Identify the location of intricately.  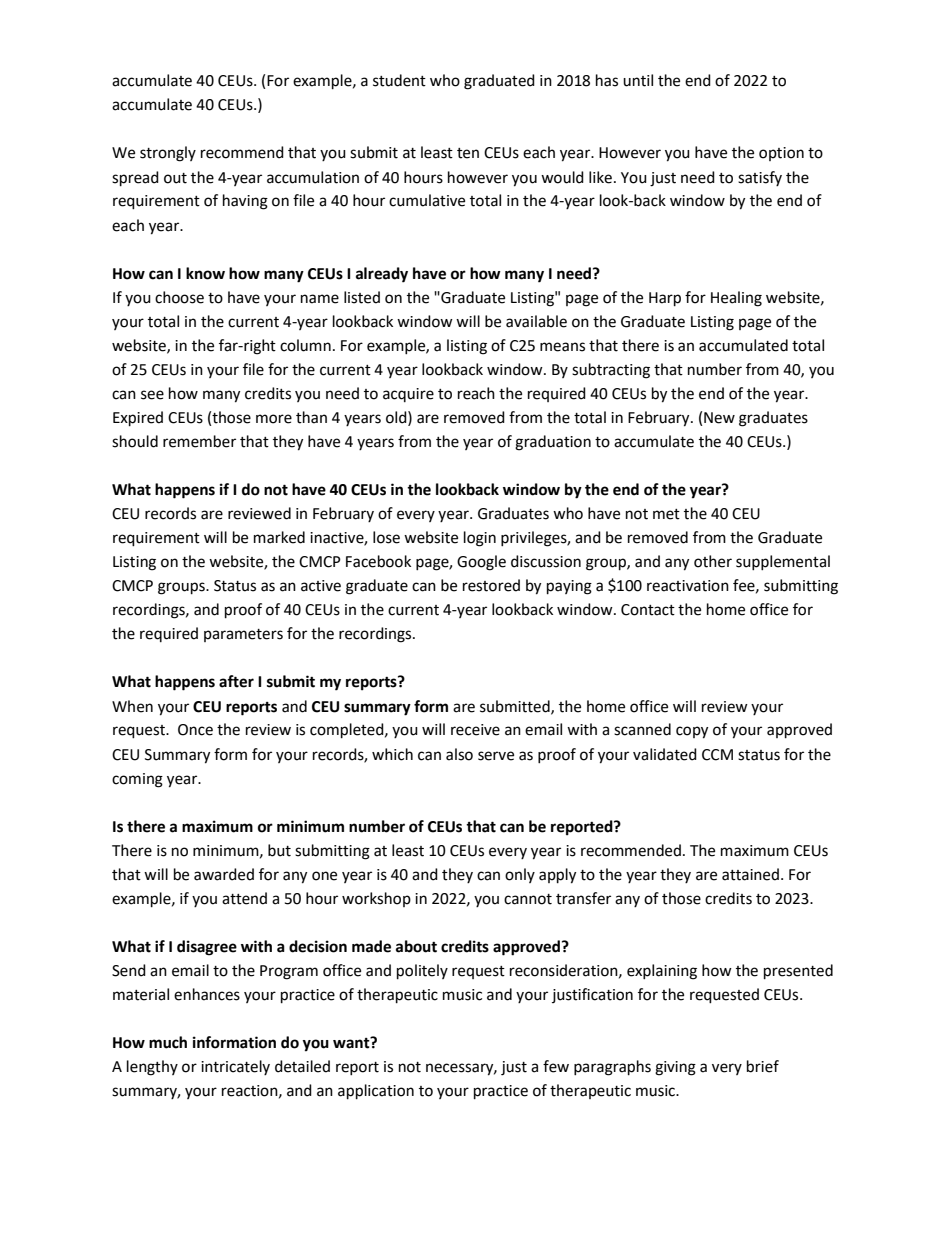
(235, 1067).
